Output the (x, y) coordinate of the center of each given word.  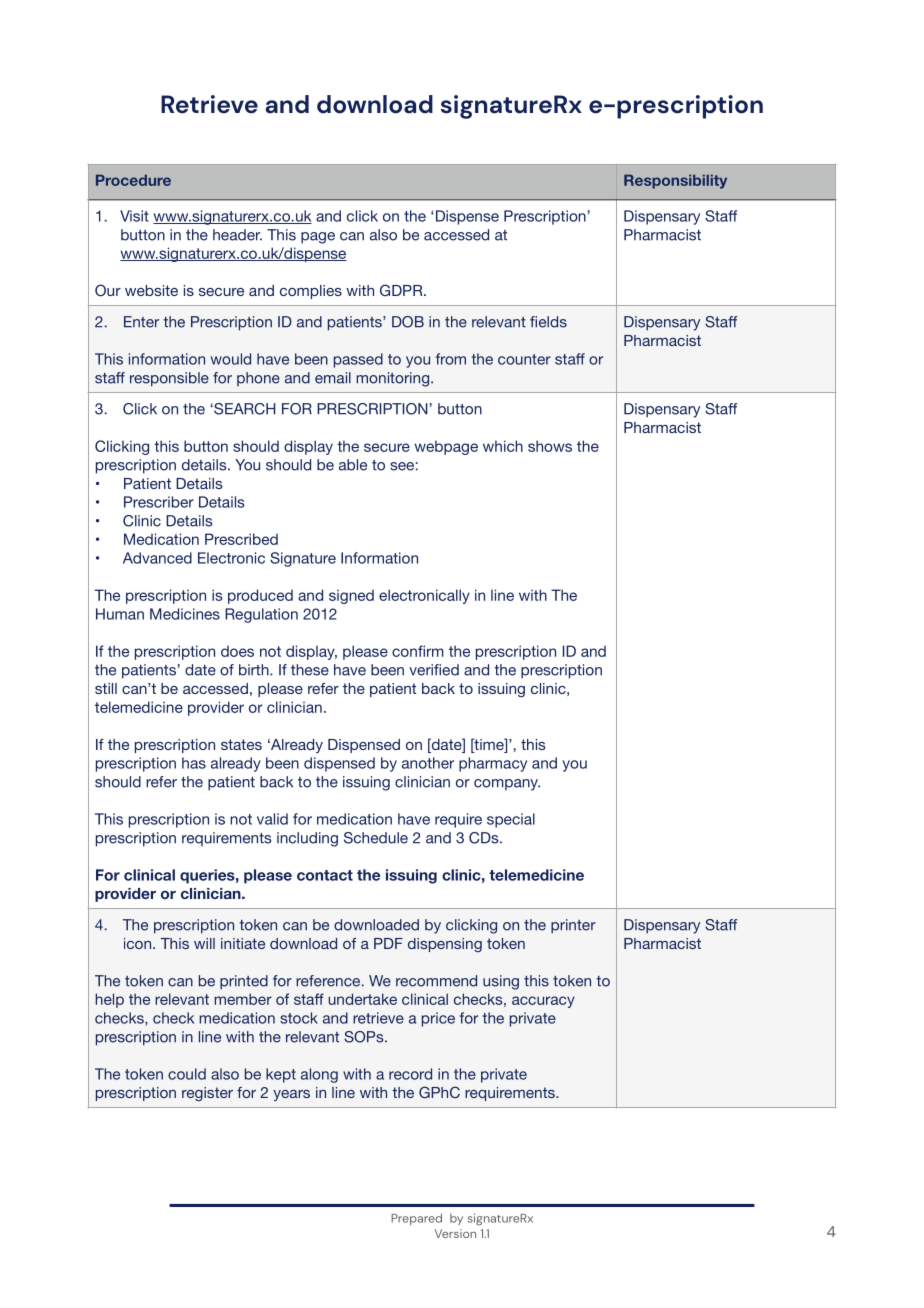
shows (550, 446)
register (207, 1094)
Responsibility (675, 181)
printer (573, 926)
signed (351, 596)
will (204, 943)
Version (455, 1233)
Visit (134, 216)
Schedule (376, 838)
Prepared (416, 1219)
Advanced (157, 558)
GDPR (402, 290)
